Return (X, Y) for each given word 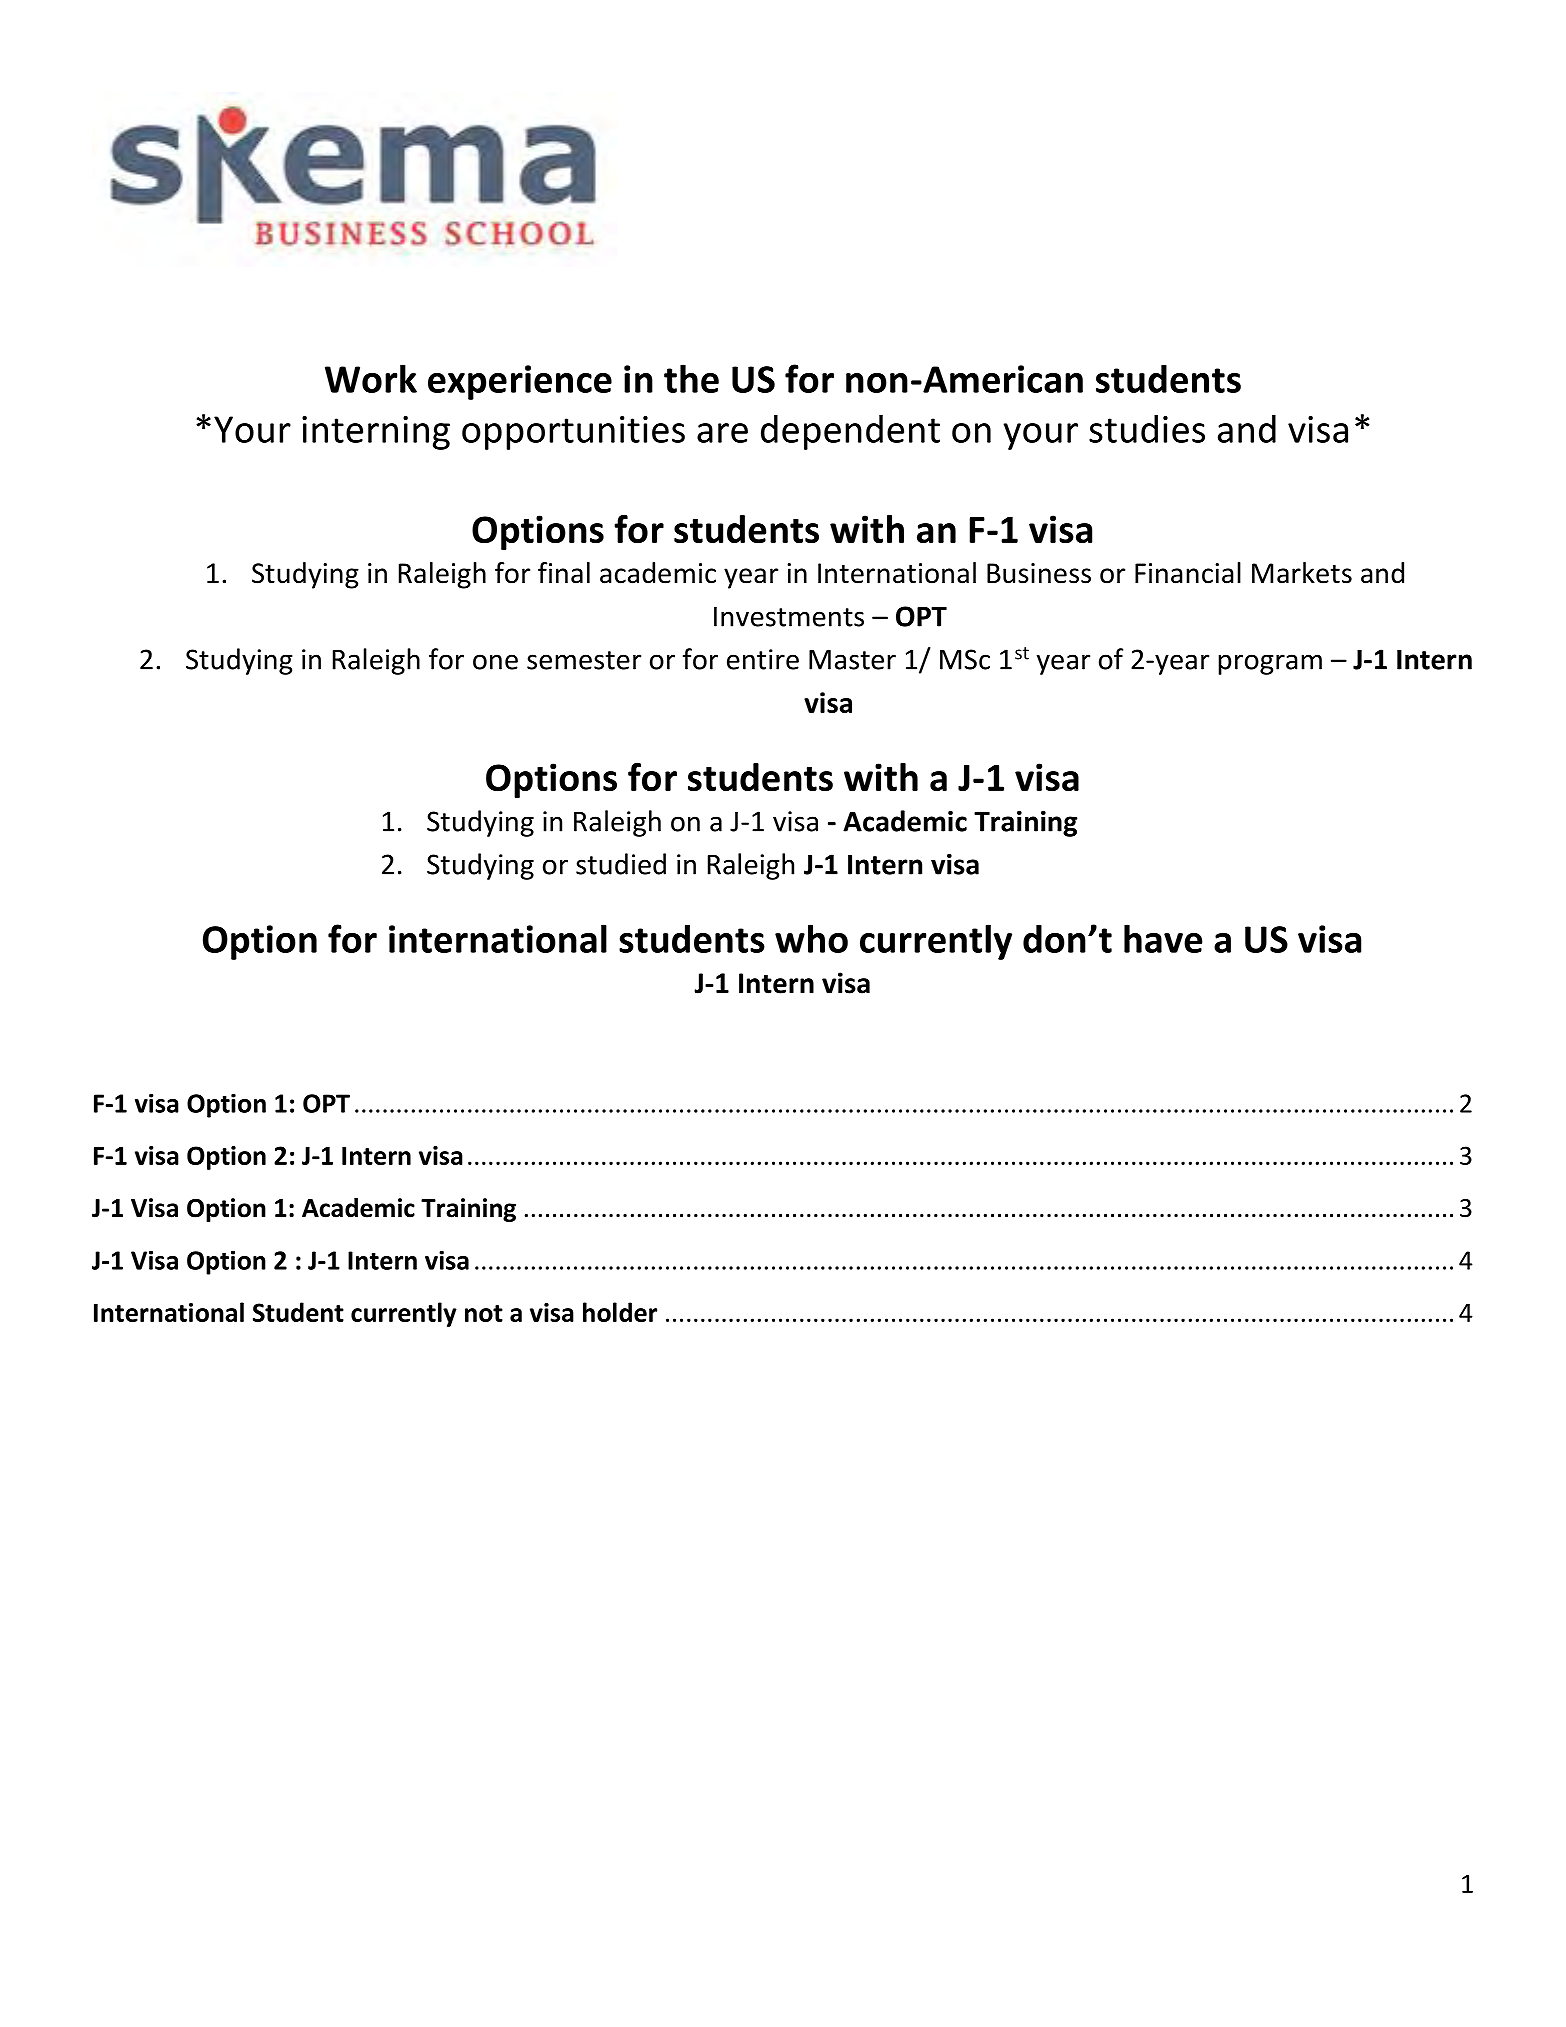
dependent (850, 432)
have (1163, 938)
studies (1147, 429)
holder (620, 1312)
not (484, 1313)
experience (520, 382)
